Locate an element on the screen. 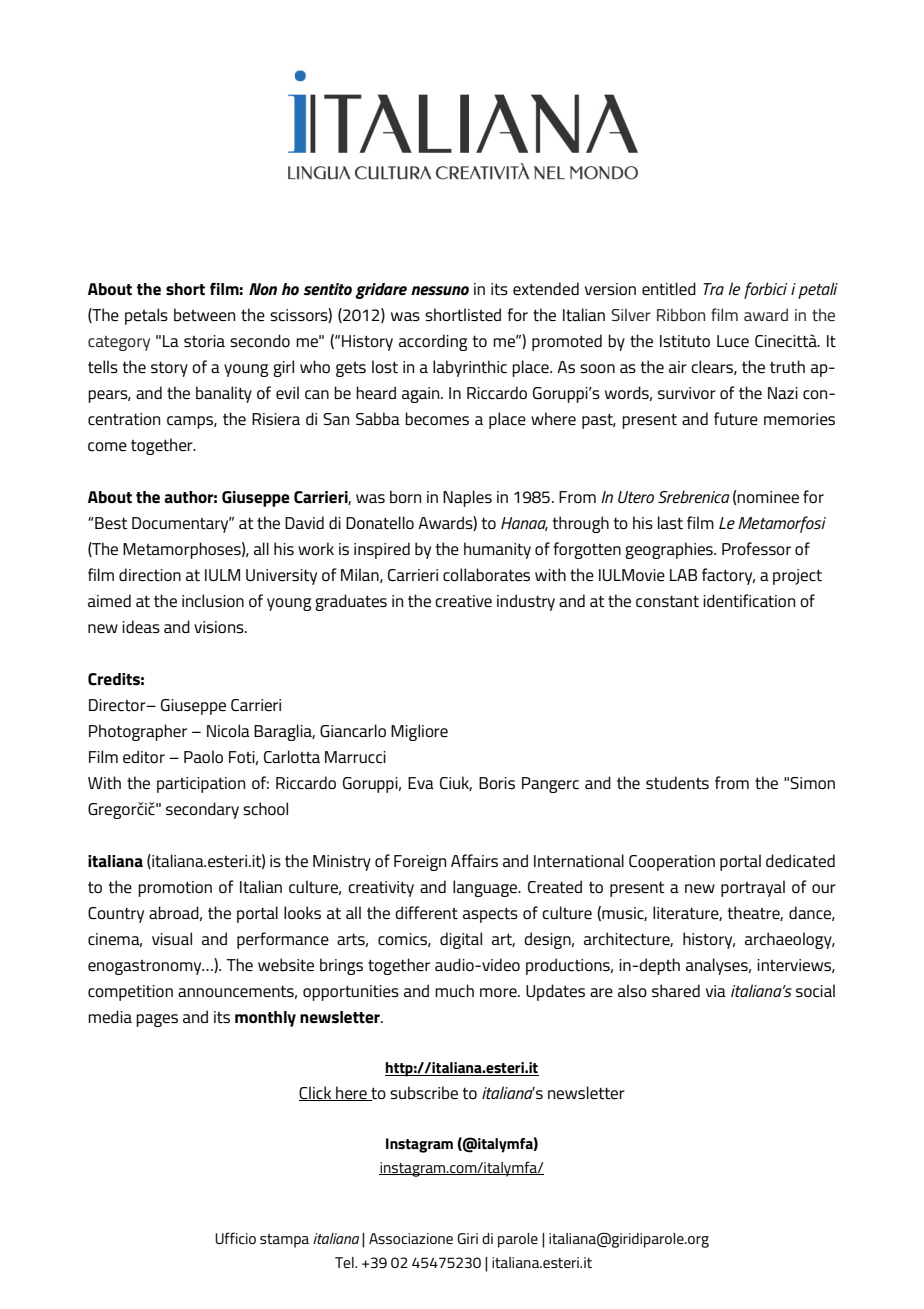 This screenshot has width=924, height=1309. Paolo is located at coordinates (203, 756).
